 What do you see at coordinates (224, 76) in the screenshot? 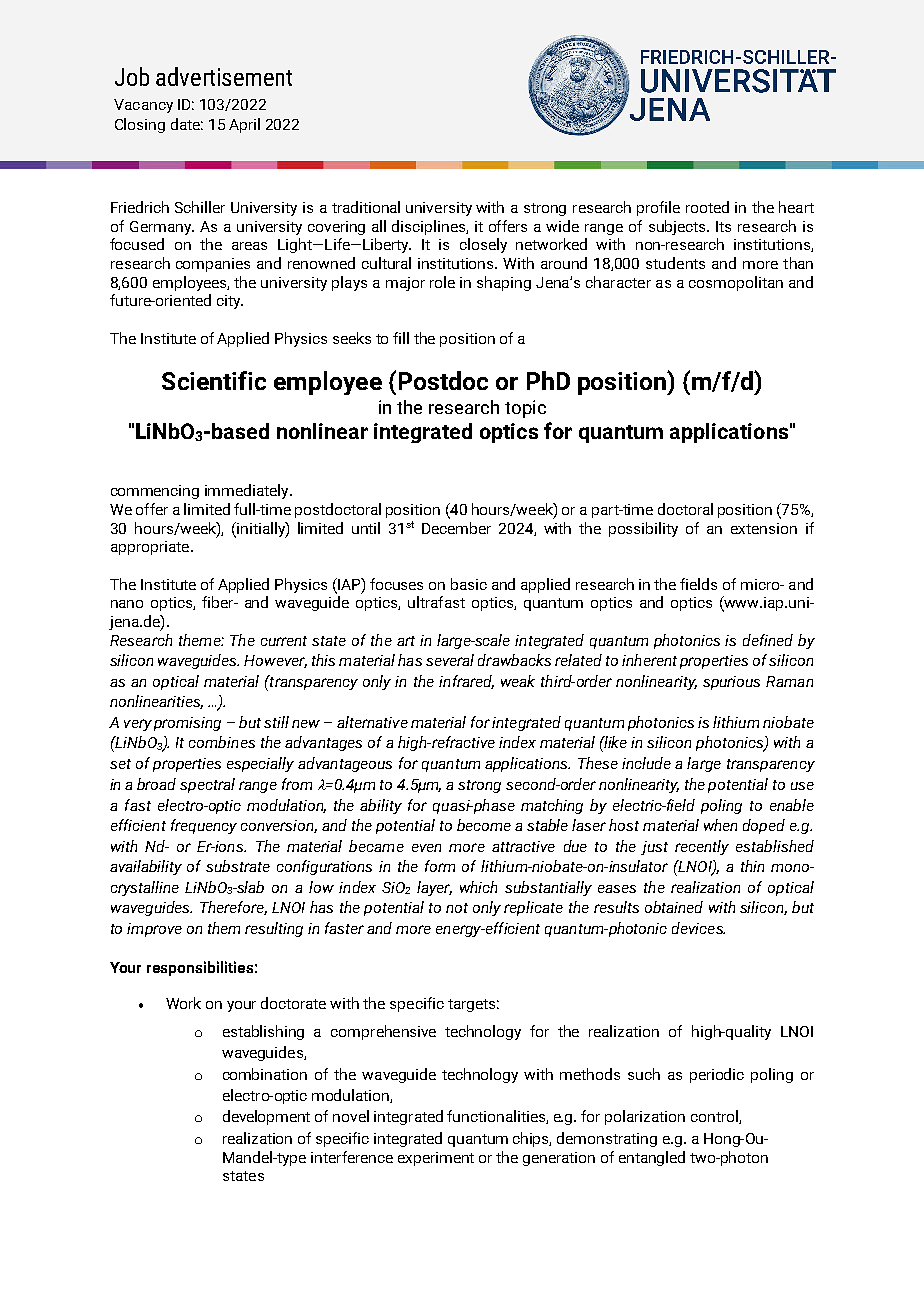
I see `advertisement` at bounding box center [224, 76].
